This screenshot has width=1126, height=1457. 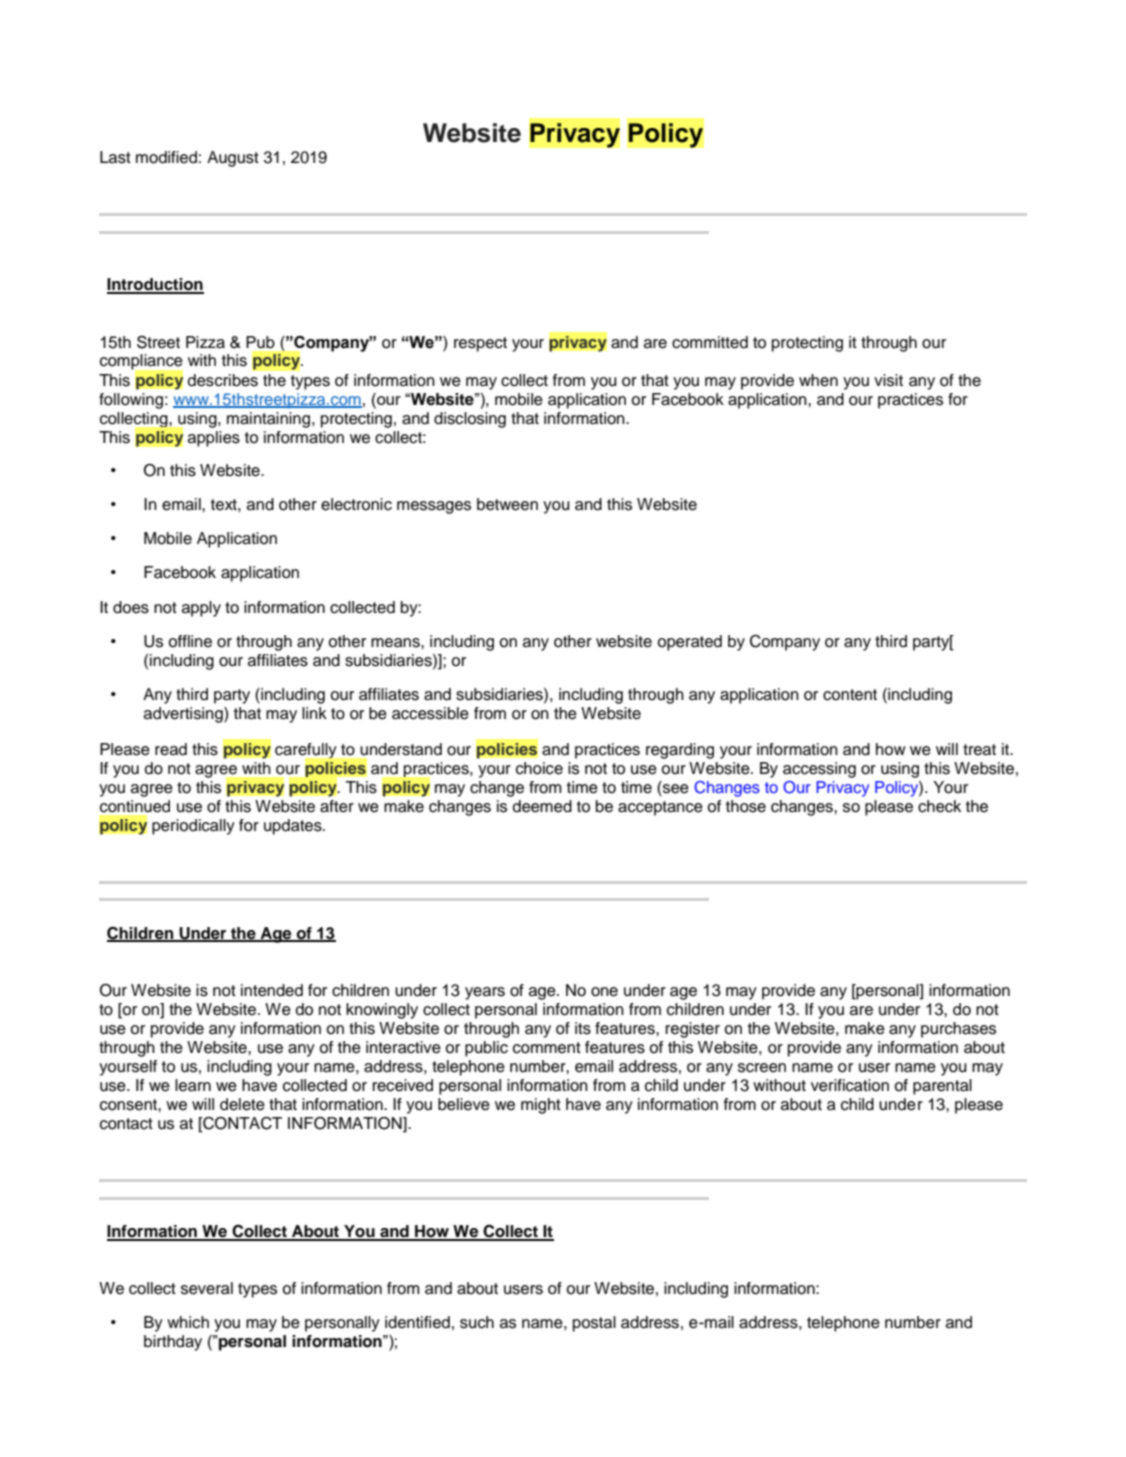 I want to click on visit, so click(x=888, y=380).
